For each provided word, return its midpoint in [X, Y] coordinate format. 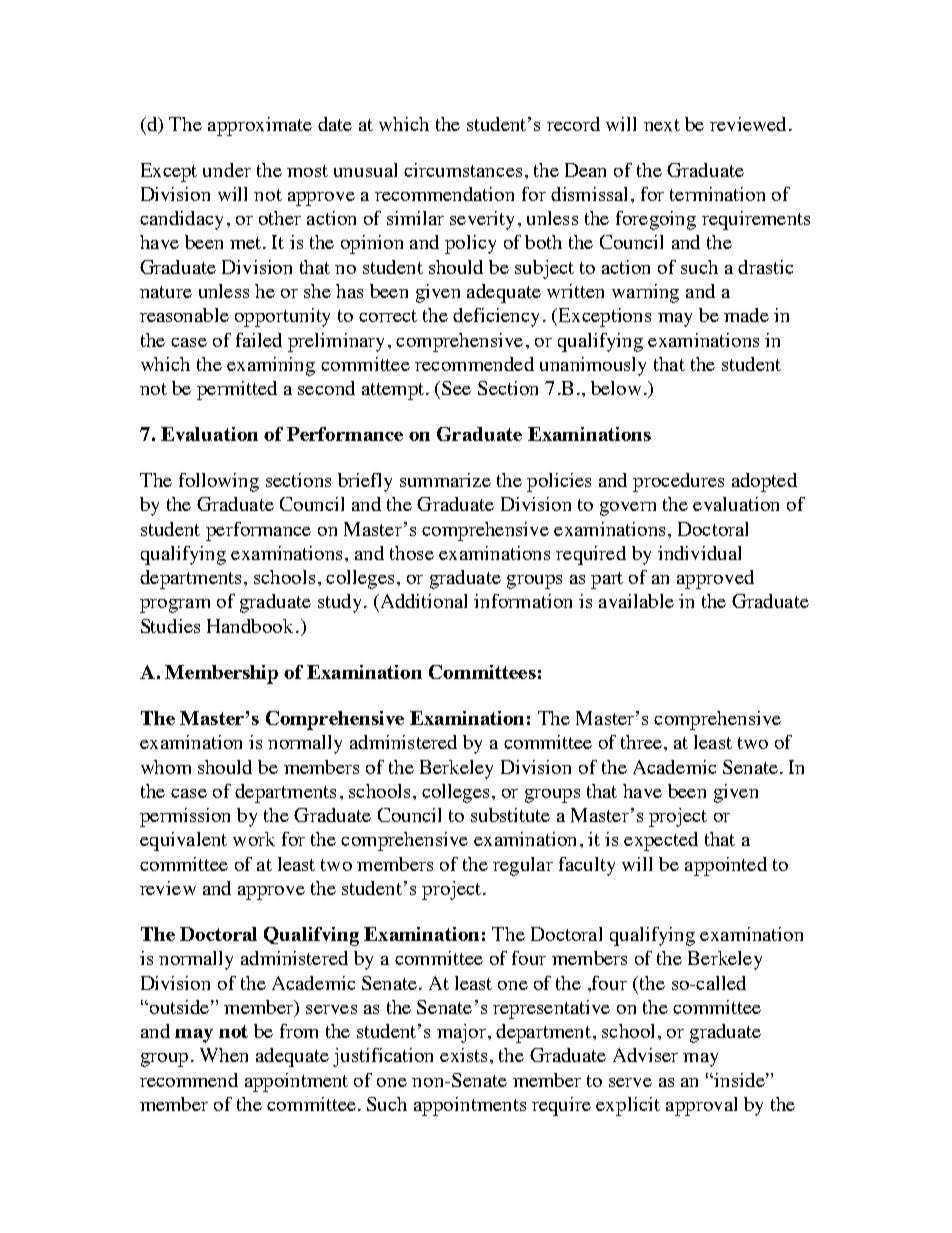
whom [166, 767]
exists [463, 1055]
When [224, 1055]
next [662, 125]
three [641, 742]
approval [701, 1106]
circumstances [463, 170]
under [227, 170]
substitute [510, 815]
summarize [445, 480]
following [219, 482]
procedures [678, 482]
